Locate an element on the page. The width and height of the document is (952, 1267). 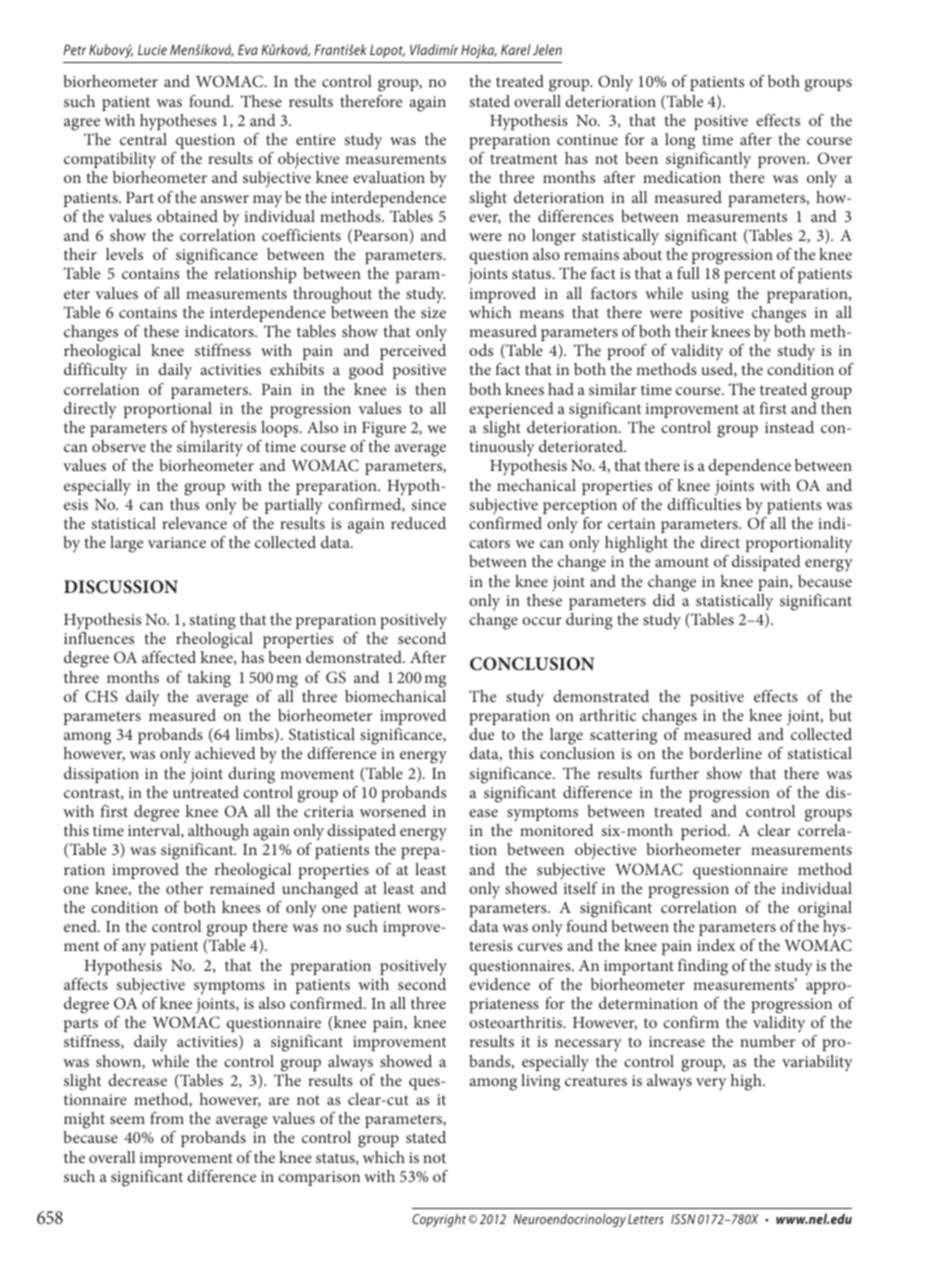
period is located at coordinates (705, 832).
